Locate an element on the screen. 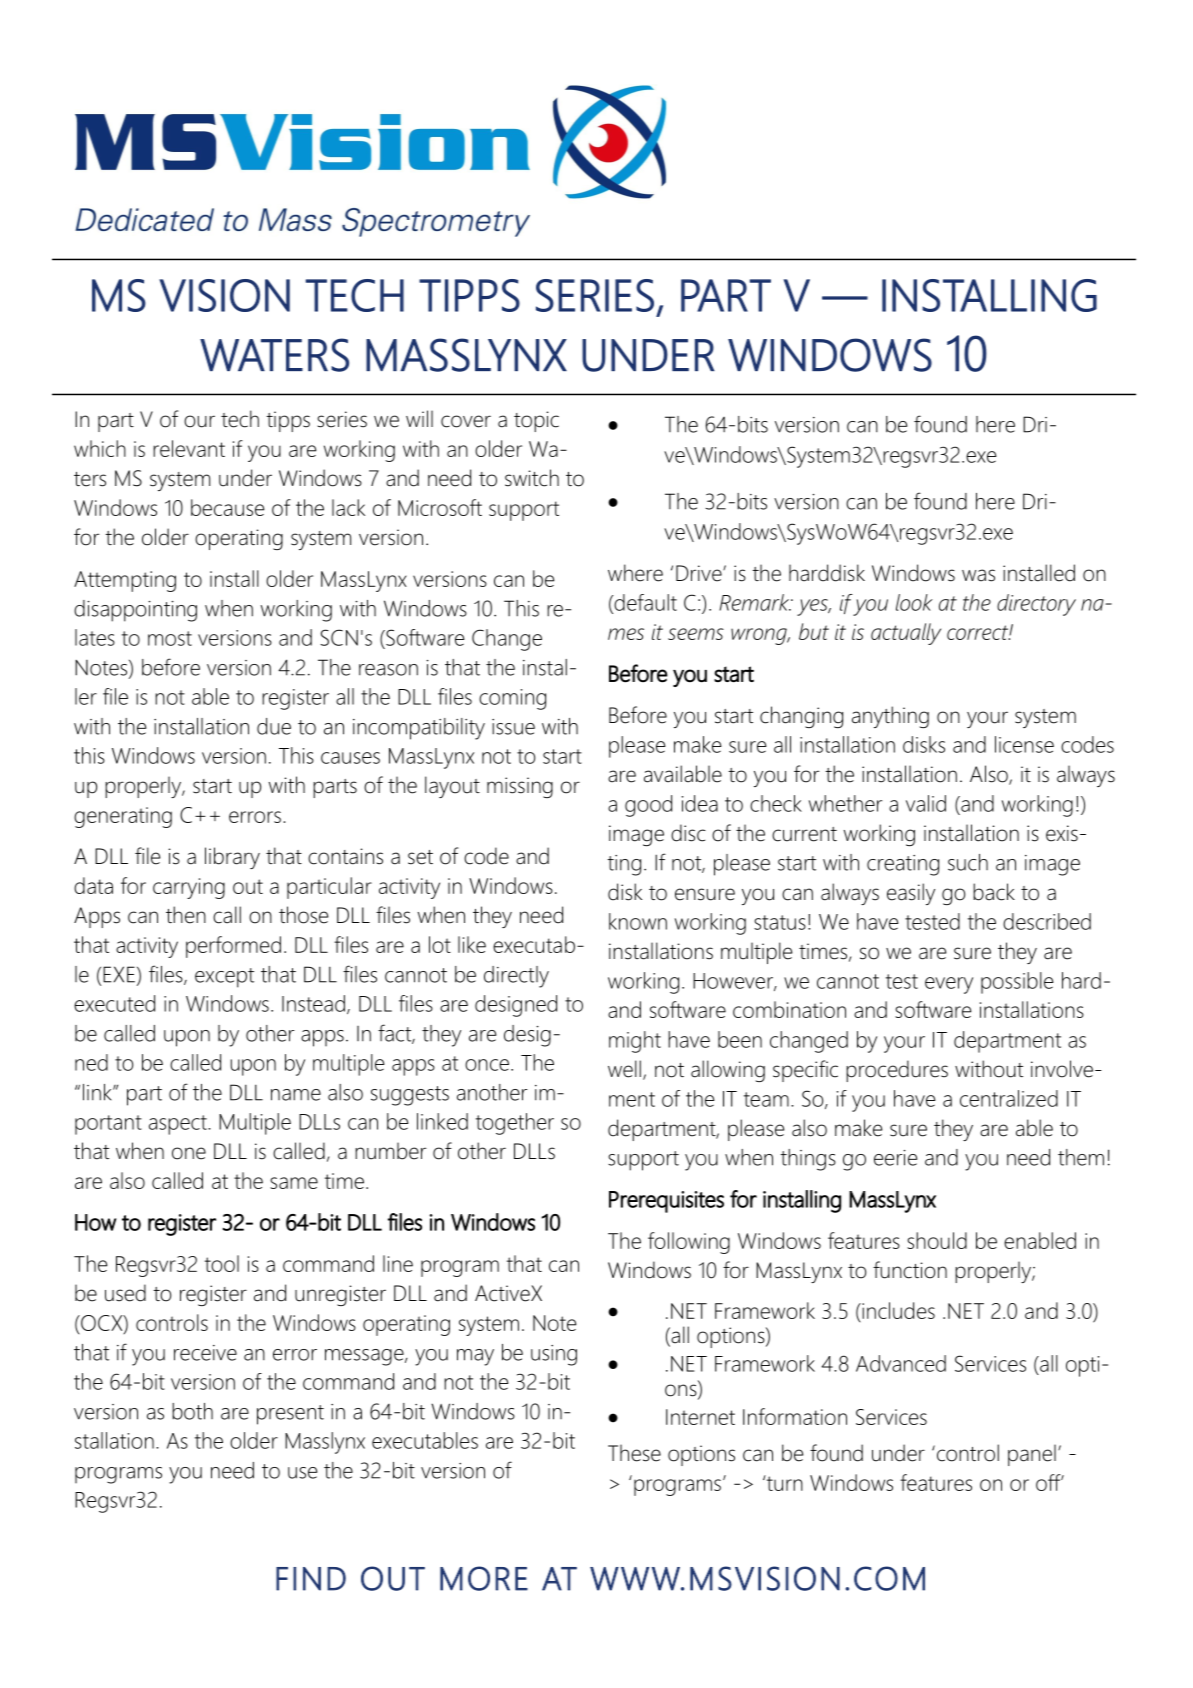 Image resolution: width=1193 pixels, height=1688 pixels. known is located at coordinates (638, 921).
